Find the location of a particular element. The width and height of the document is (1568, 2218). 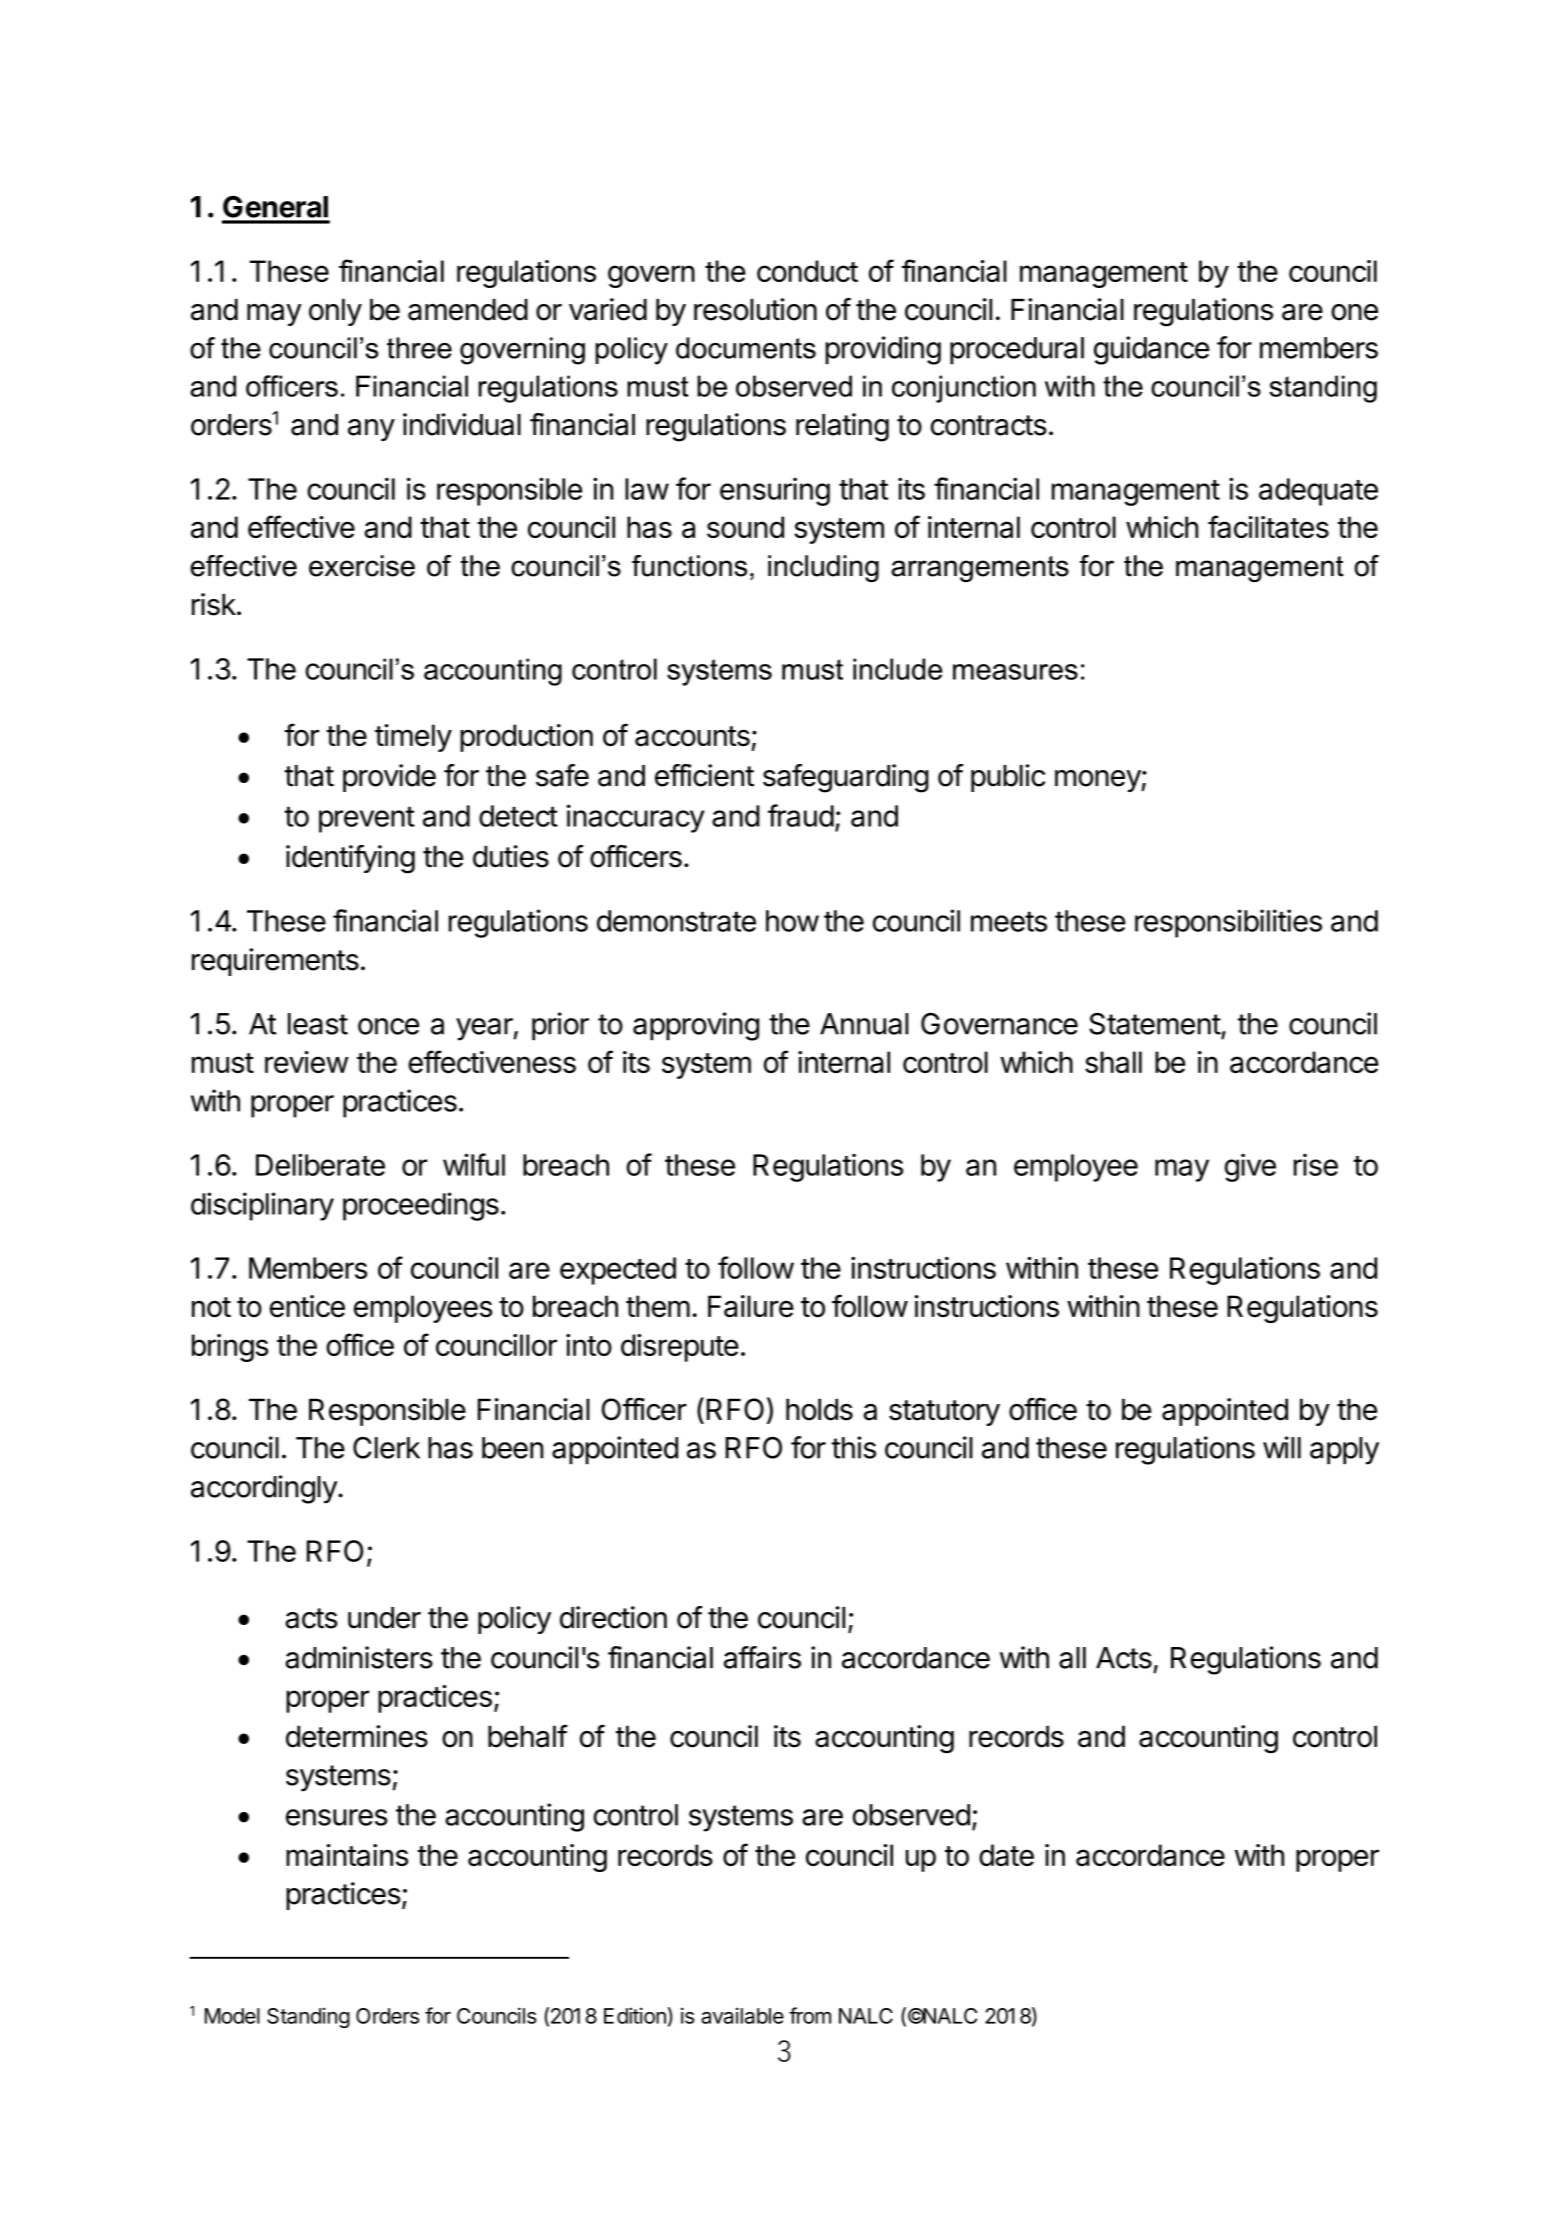

date is located at coordinates (1006, 1855).
